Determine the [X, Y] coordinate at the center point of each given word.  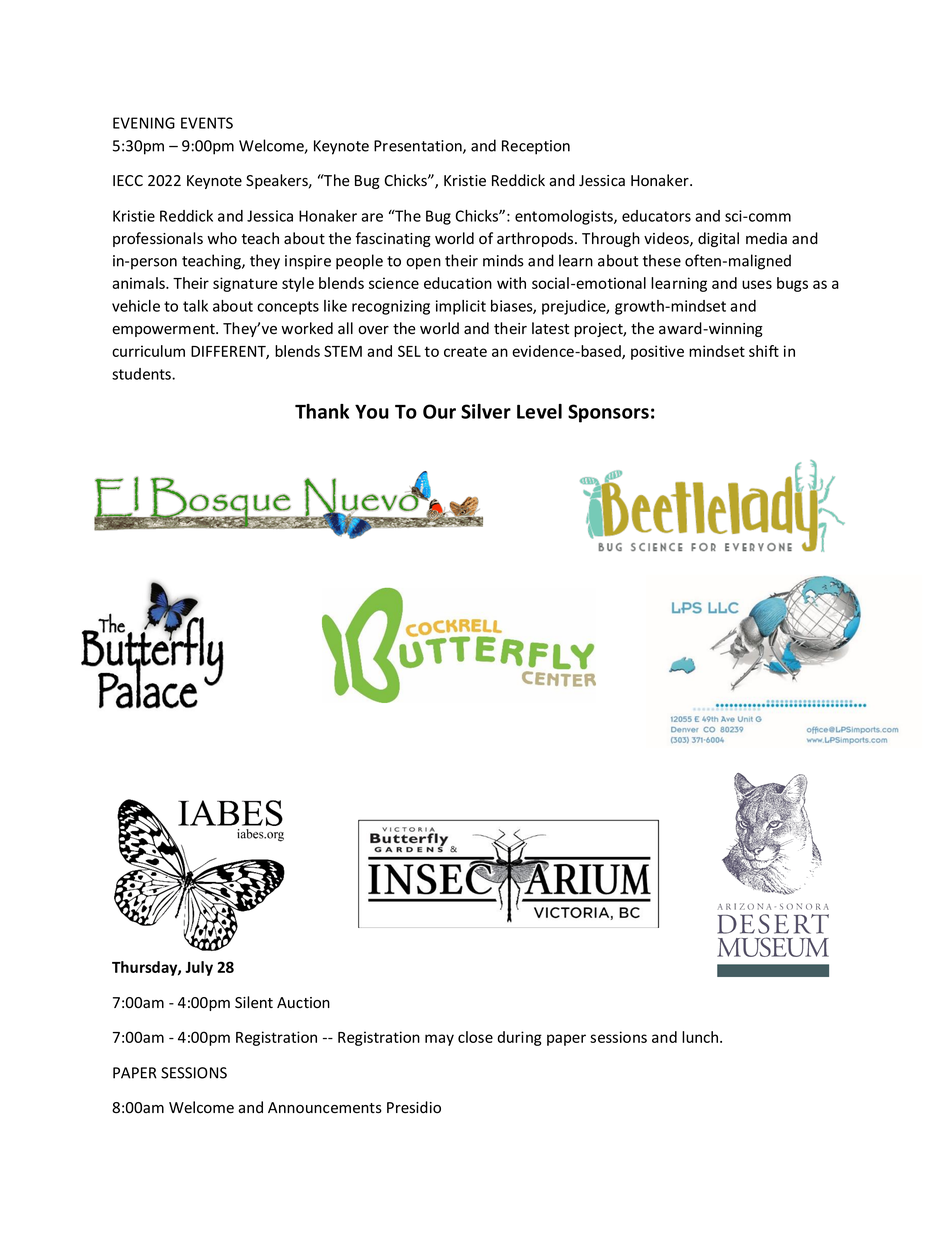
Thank [322, 411]
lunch [701, 1037]
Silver [486, 411]
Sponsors [608, 413]
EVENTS [207, 123]
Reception [536, 147]
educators [656, 216]
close [475, 1037]
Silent [254, 1002]
